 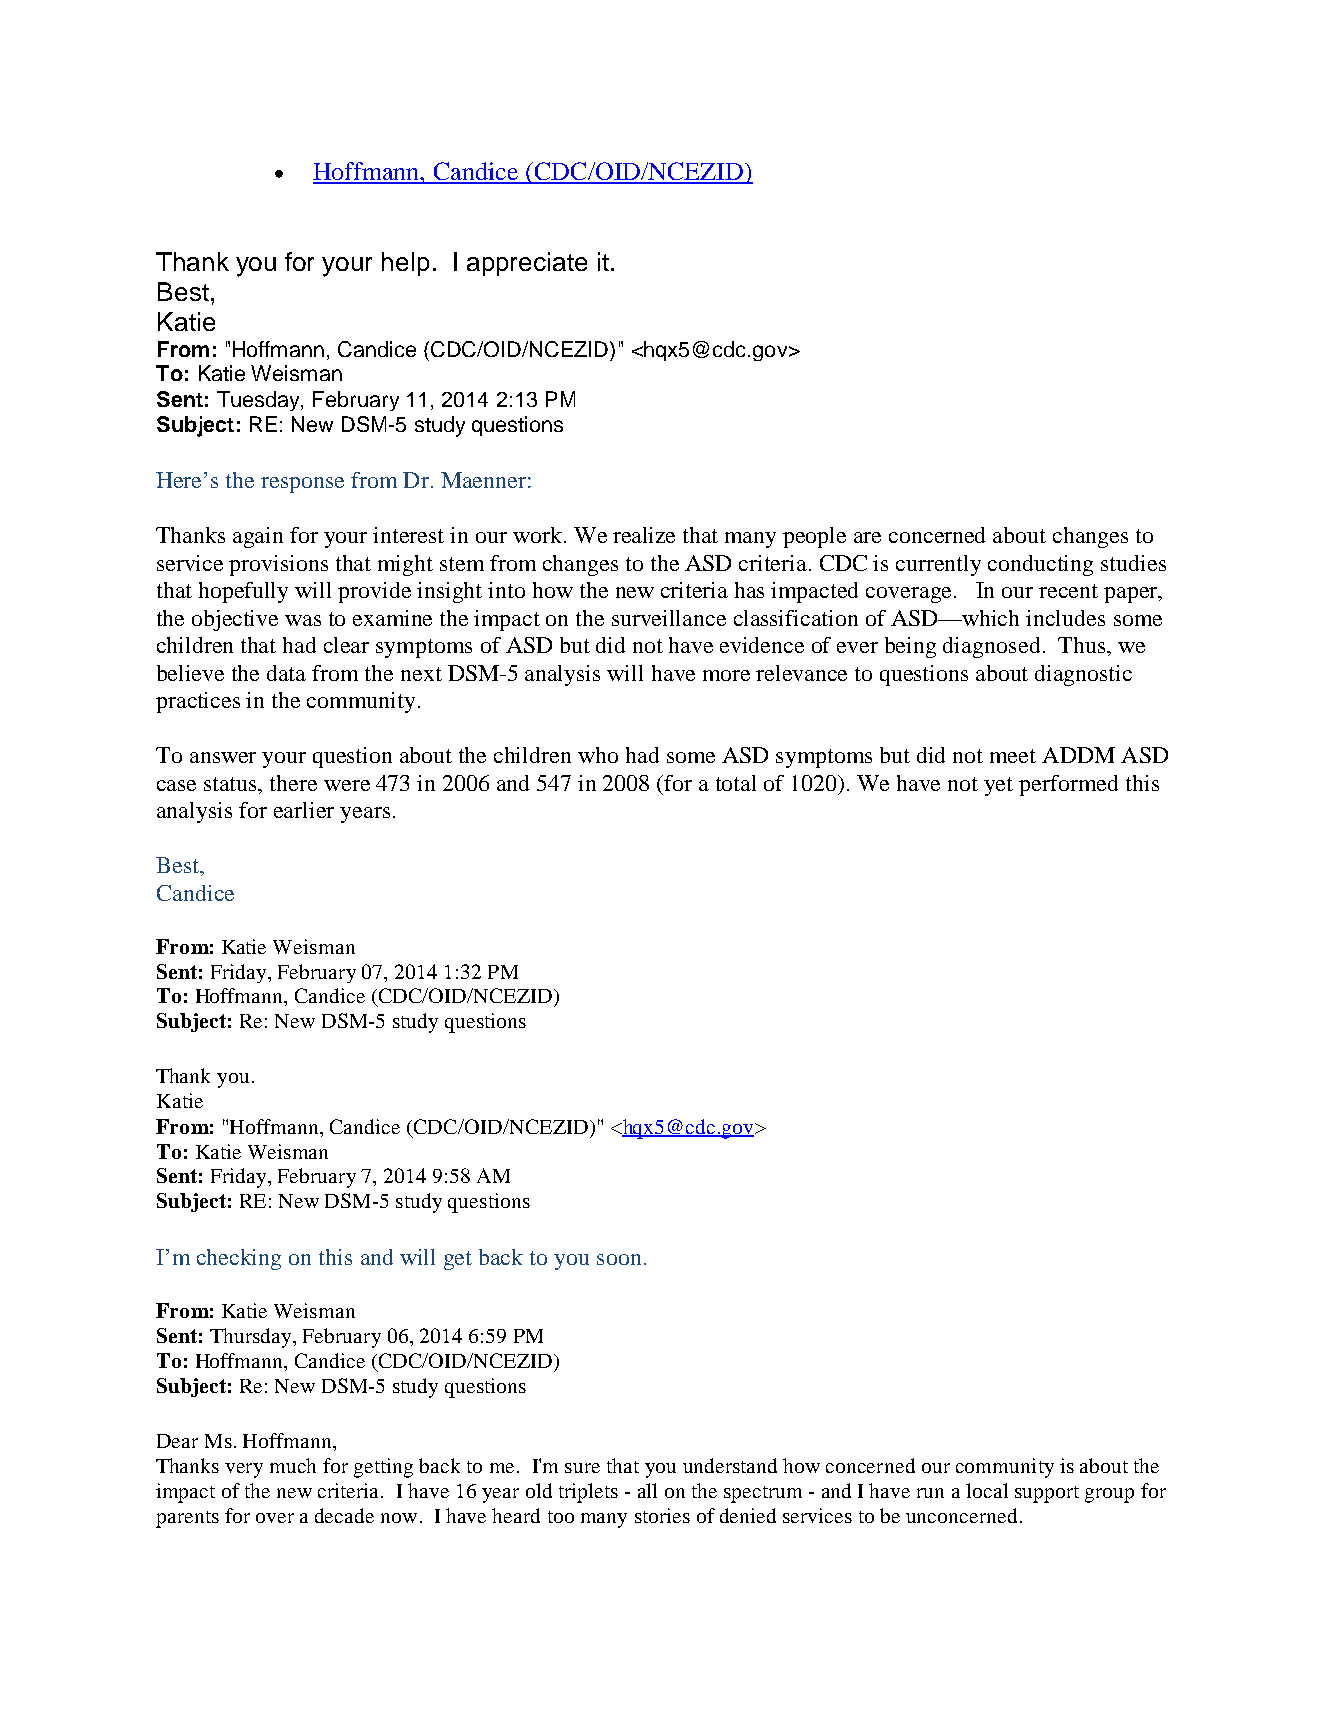 What do you see at coordinates (405, 264) in the image?
I see `help` at bounding box center [405, 264].
